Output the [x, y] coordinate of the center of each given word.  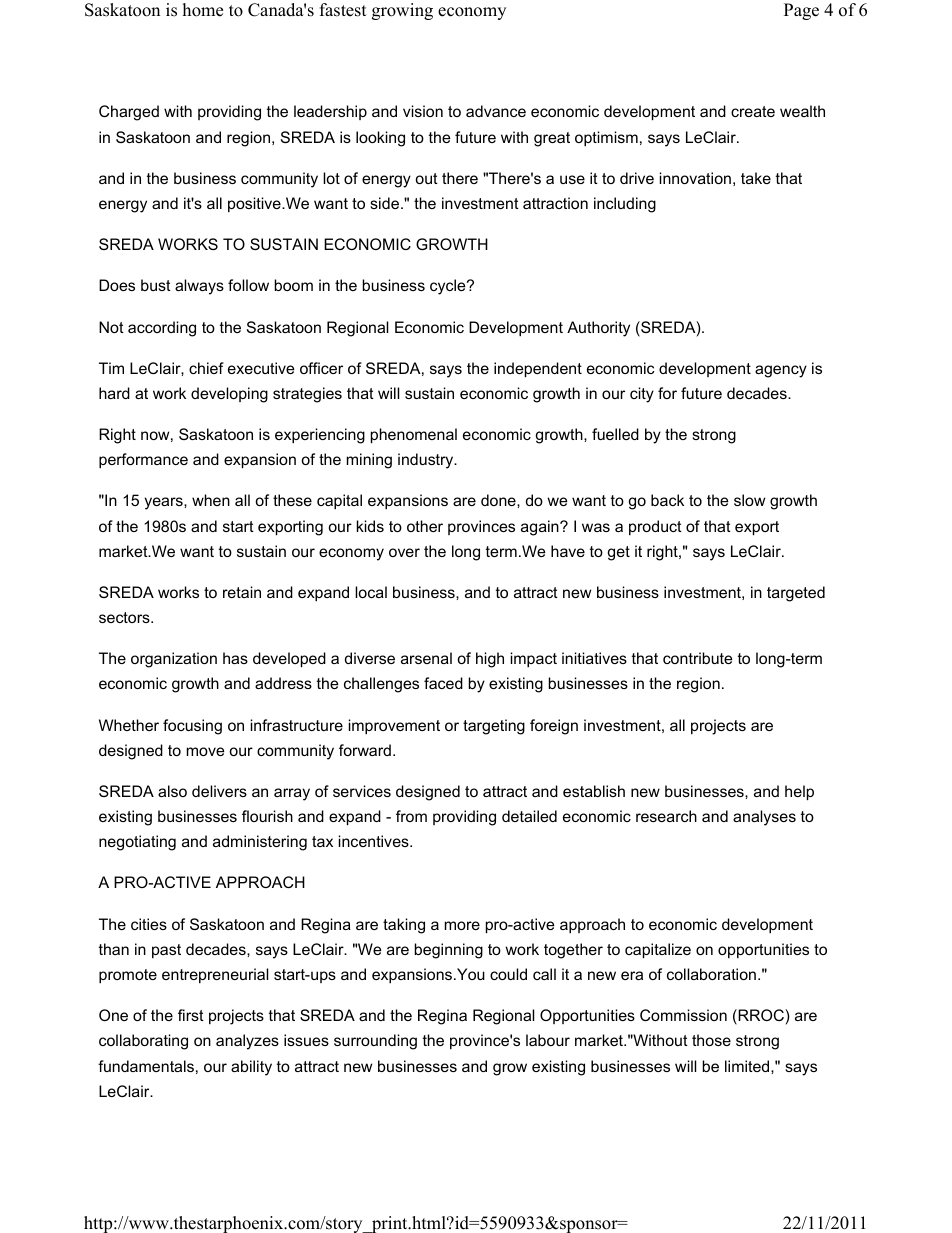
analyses [764, 818]
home [203, 10]
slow [749, 500]
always [199, 287]
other [425, 526]
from [411, 816]
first [191, 1015]
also [172, 791]
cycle [449, 287]
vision [423, 111]
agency [781, 371]
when [211, 500]
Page [801, 11]
